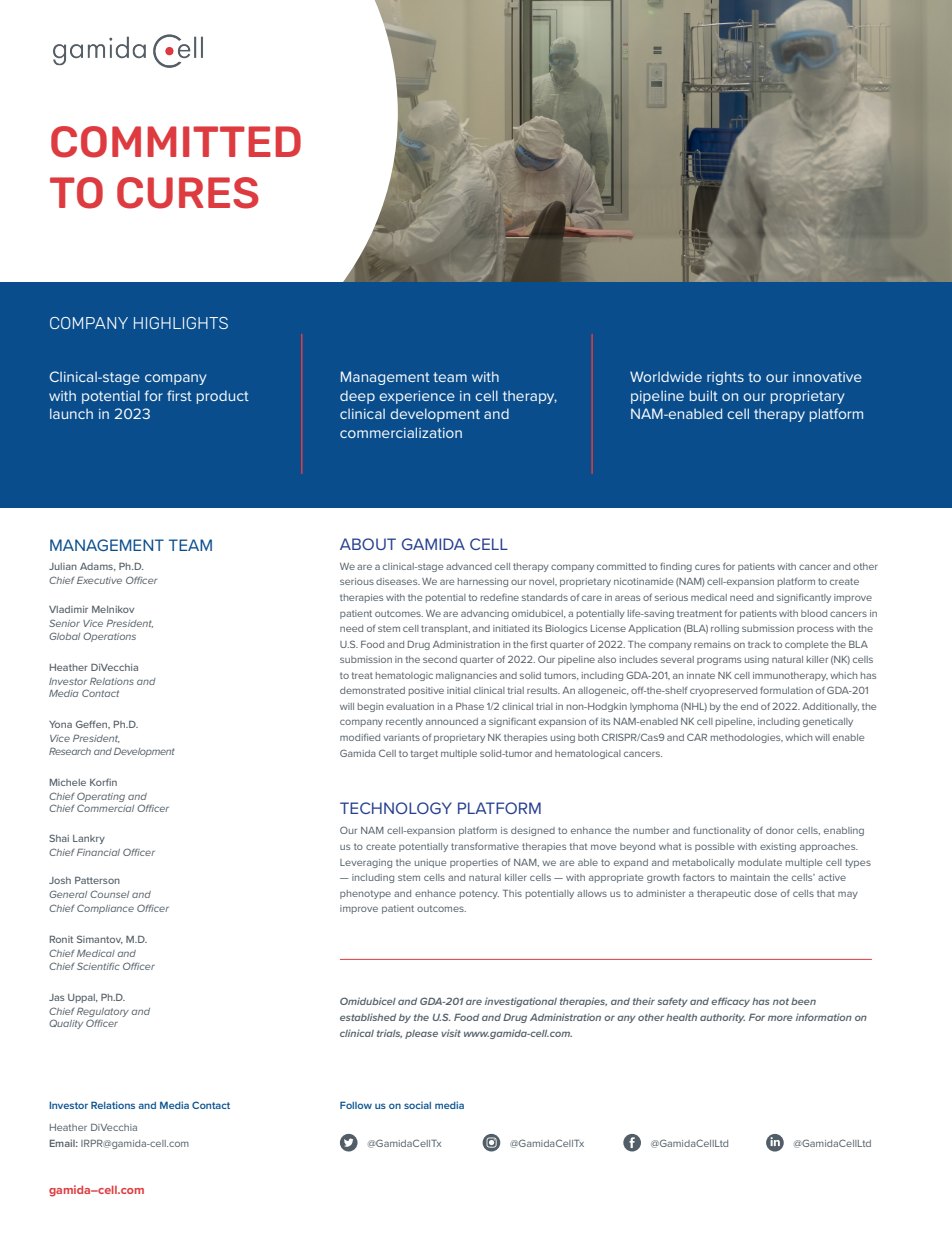 This image has width=952, height=1233. Describe the element at coordinates (417, 397) in the image. I see `experience` at that location.
